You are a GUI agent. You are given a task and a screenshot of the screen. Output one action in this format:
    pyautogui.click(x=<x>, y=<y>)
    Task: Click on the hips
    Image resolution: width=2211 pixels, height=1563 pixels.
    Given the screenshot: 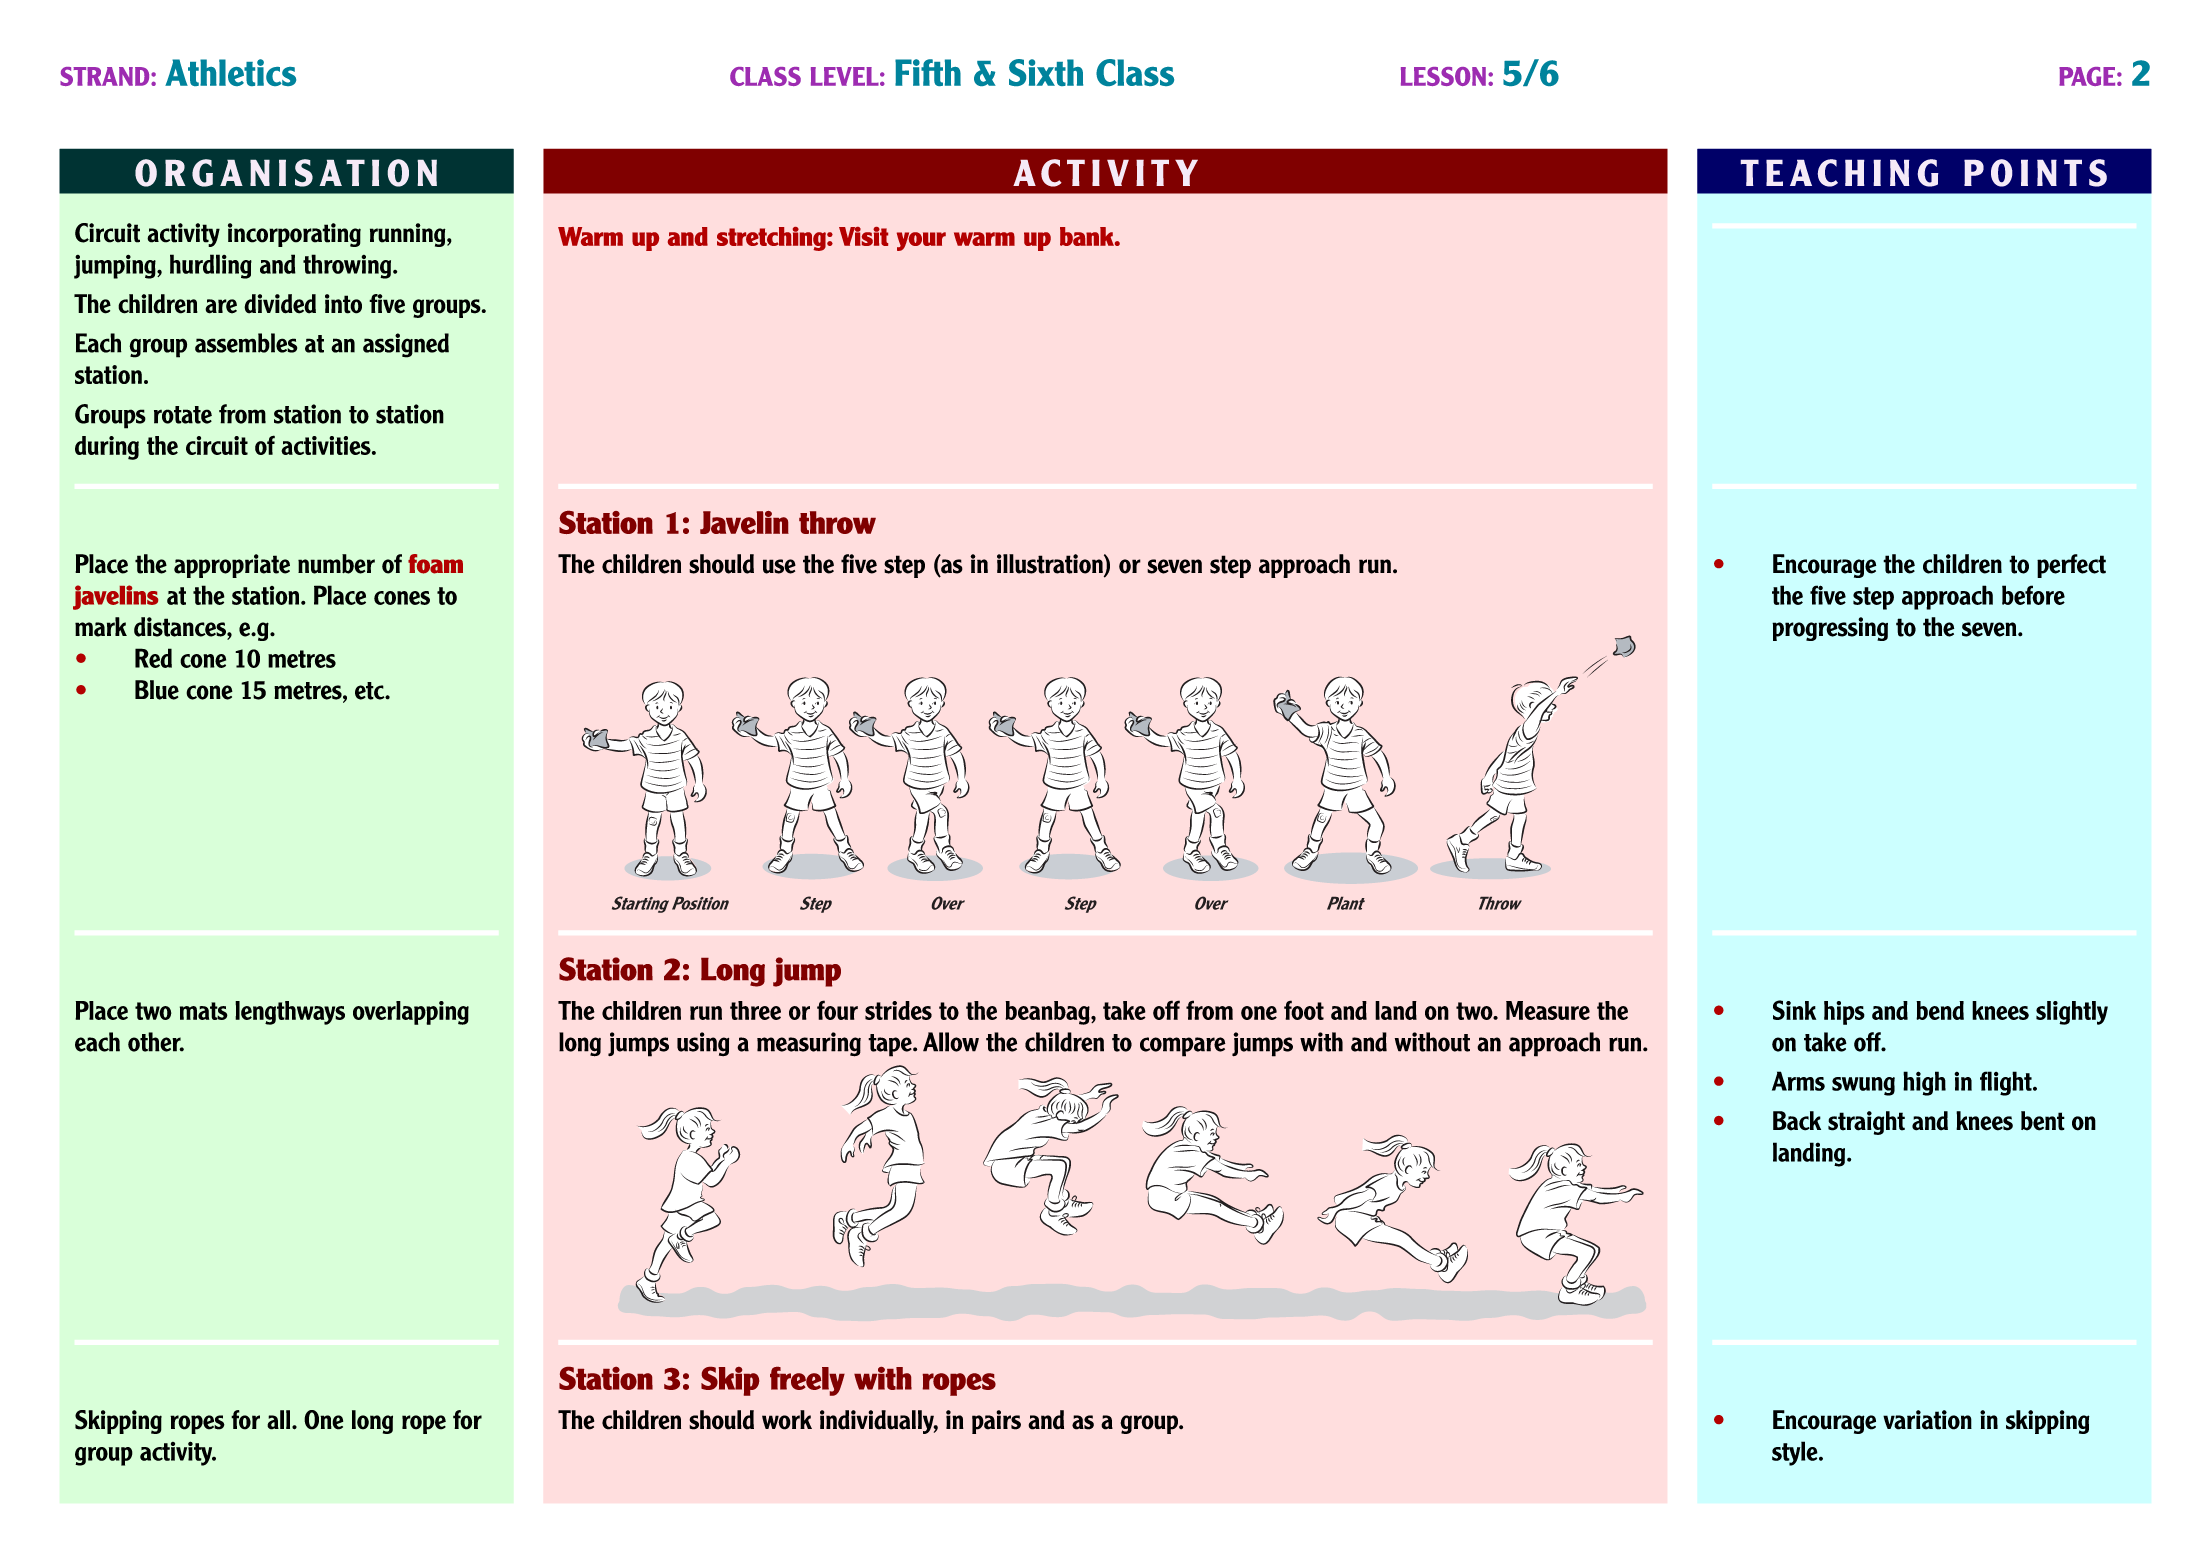 What is the action you would take?
    pyautogui.click(x=1844, y=1013)
